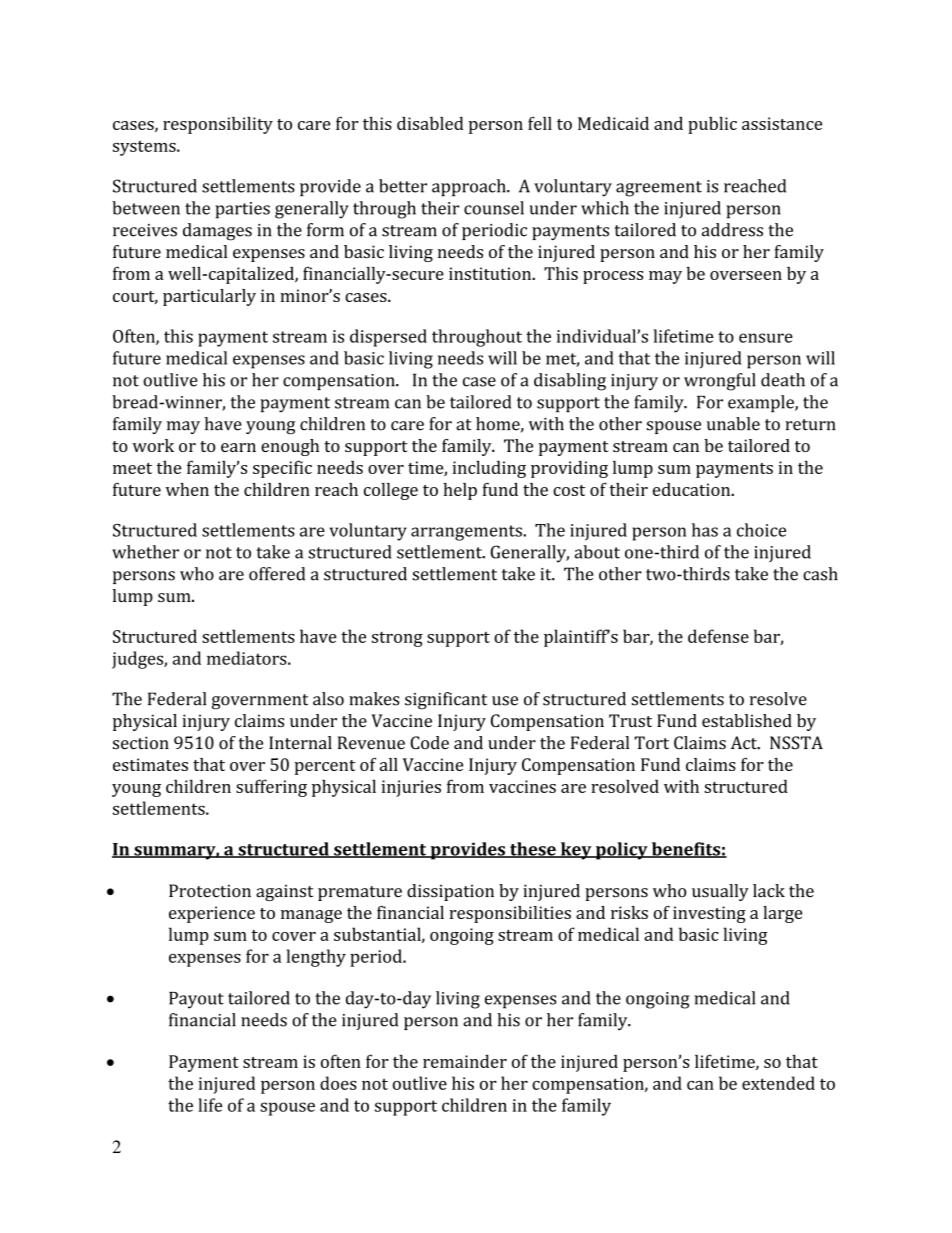 The width and height of the screenshot is (952, 1233). Describe the element at coordinates (470, 187) in the screenshot. I see `approach` at that location.
